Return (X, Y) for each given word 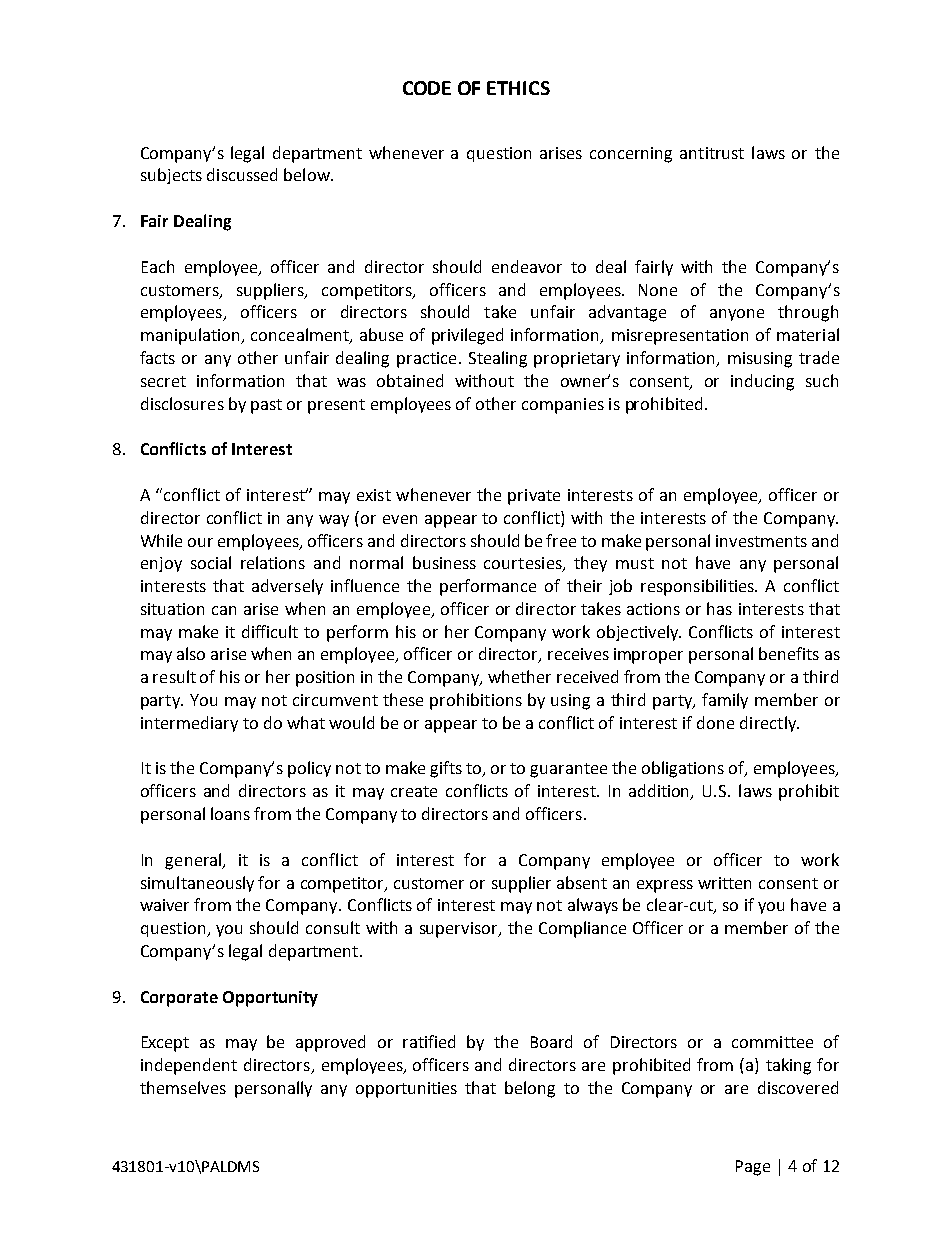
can (224, 610)
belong (530, 1089)
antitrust (712, 153)
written (724, 883)
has (719, 608)
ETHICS (518, 88)
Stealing (498, 359)
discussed (242, 174)
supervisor (460, 930)
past (266, 406)
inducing (762, 382)
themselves (183, 1087)
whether (519, 676)
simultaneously (197, 884)
